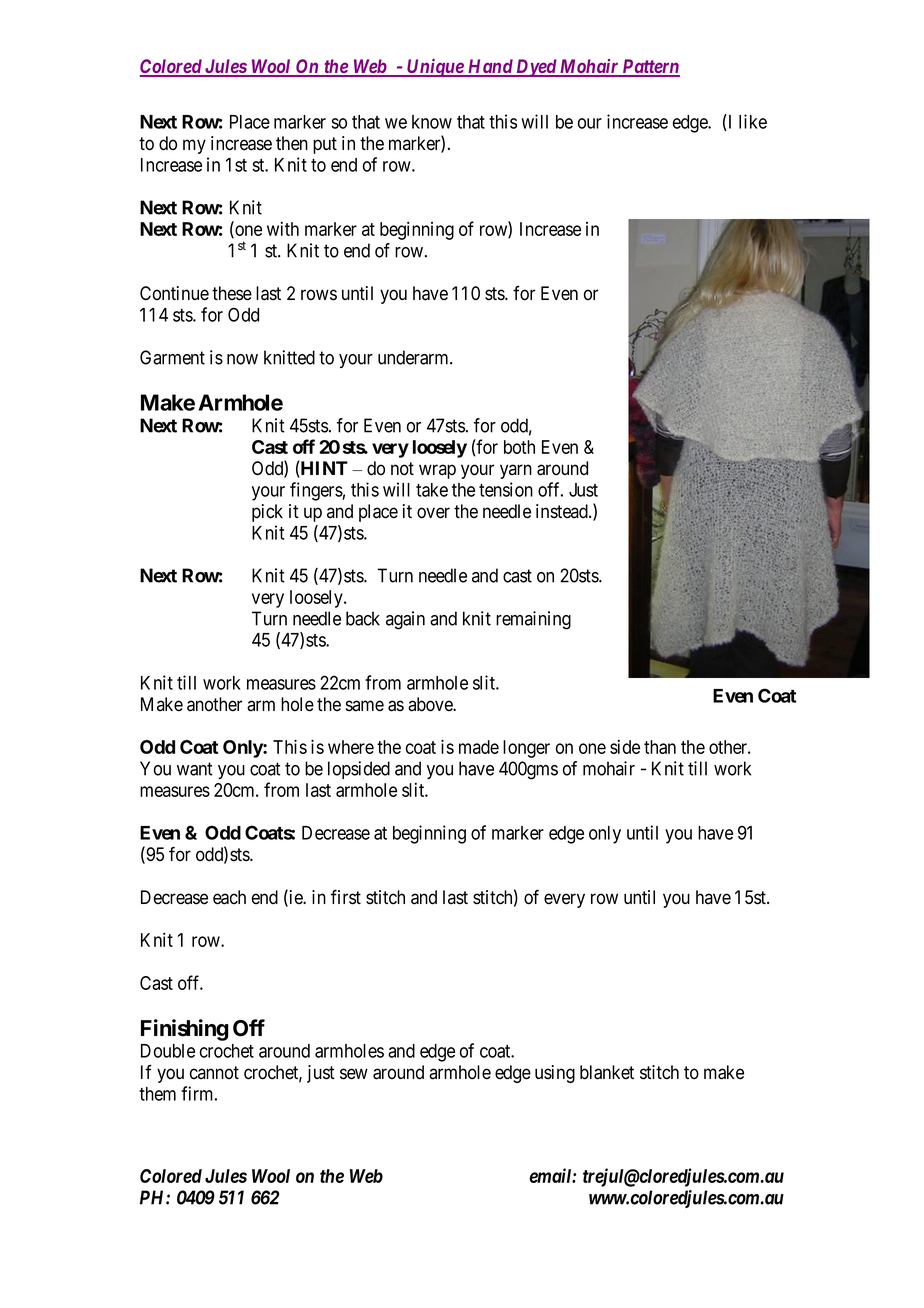 This screenshot has width=924, height=1308. I want to click on then, so click(292, 143).
